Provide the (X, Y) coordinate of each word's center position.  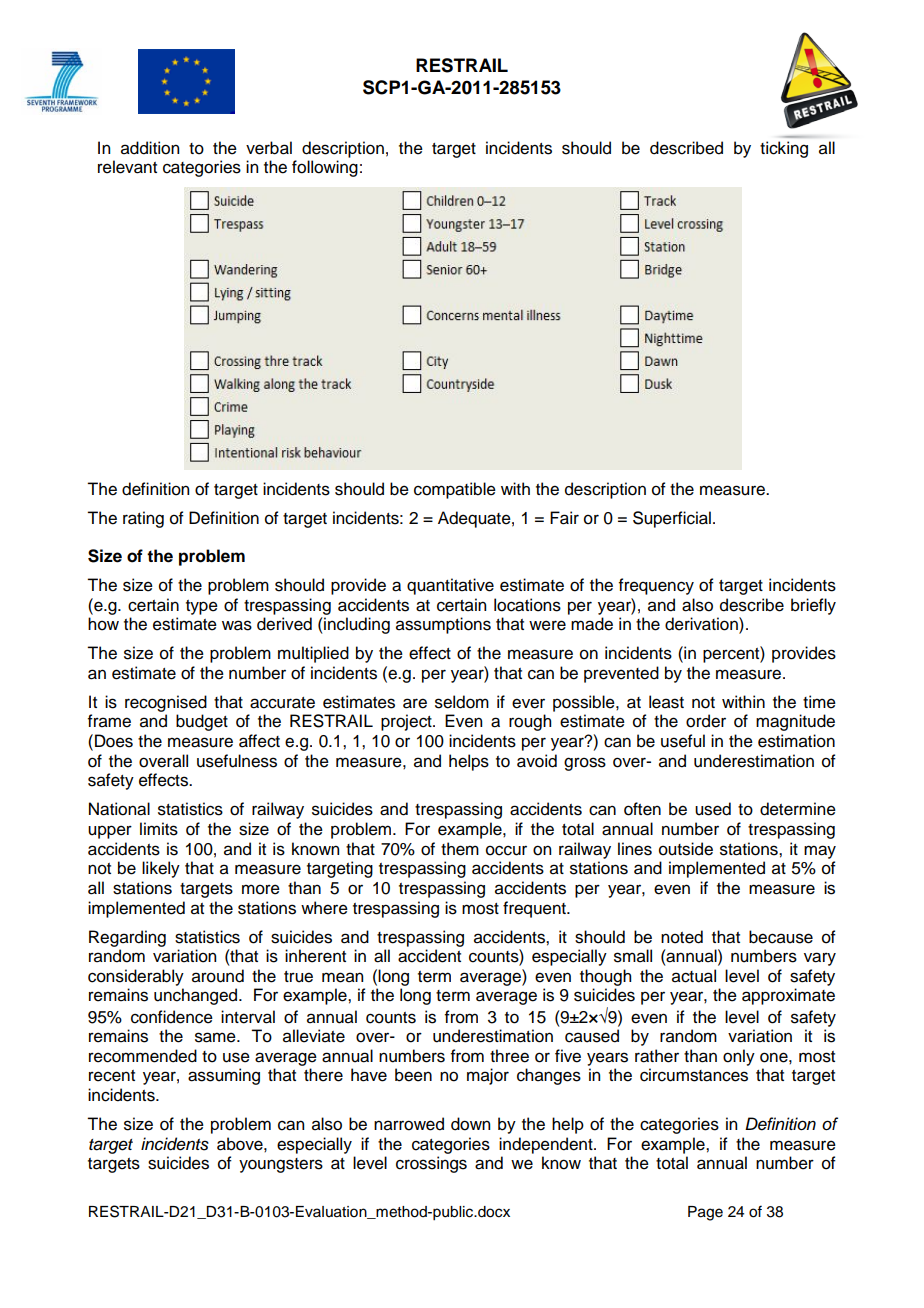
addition (150, 148)
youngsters (281, 1165)
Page (705, 1213)
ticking (784, 149)
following (325, 168)
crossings (431, 1164)
